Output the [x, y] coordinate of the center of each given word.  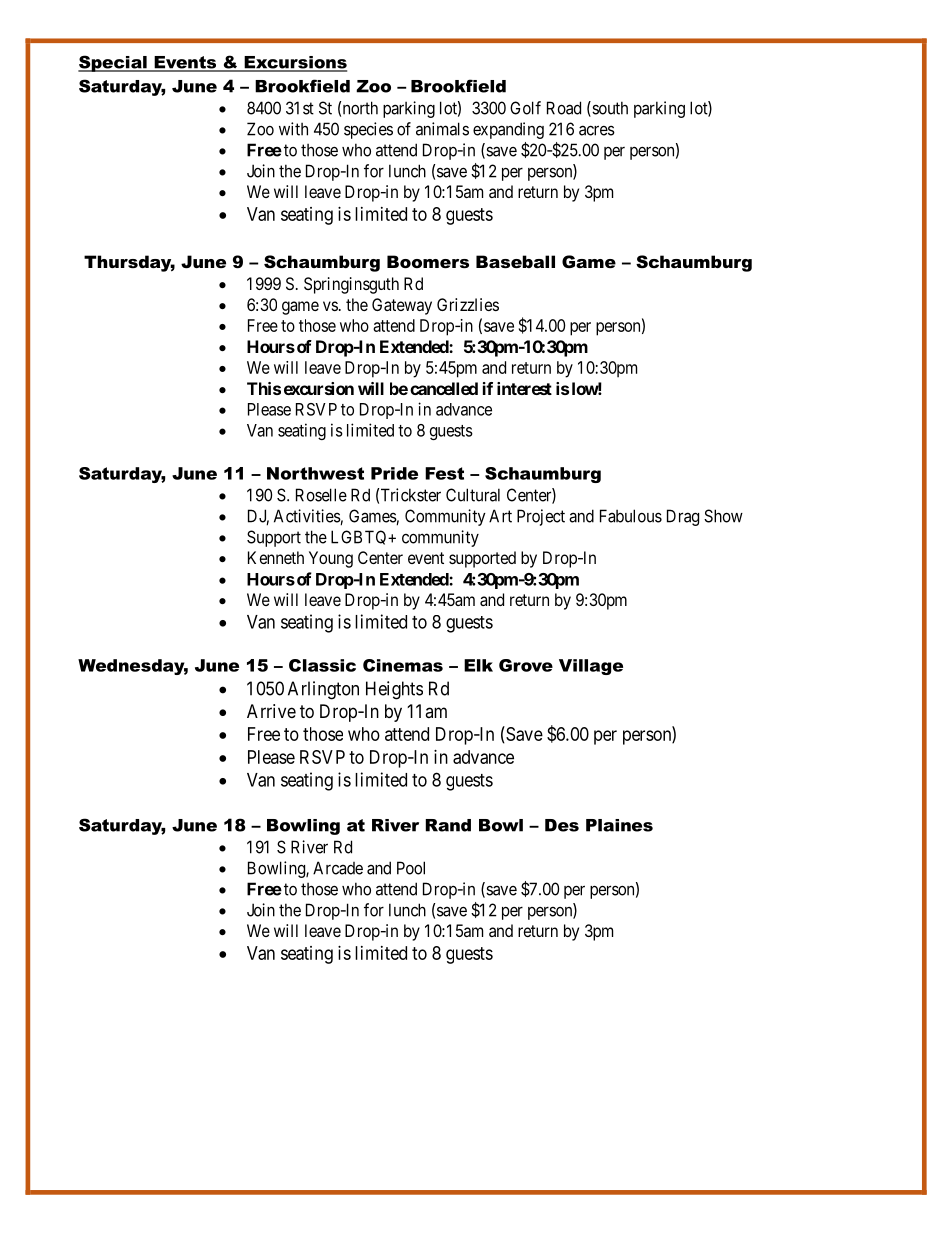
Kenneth [276, 557]
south [609, 109]
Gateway [402, 306]
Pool [411, 868]
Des [562, 825]
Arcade [338, 868]
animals [442, 129]
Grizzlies [468, 304]
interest [524, 388]
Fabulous [631, 516]
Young [331, 559]
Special [113, 63]
